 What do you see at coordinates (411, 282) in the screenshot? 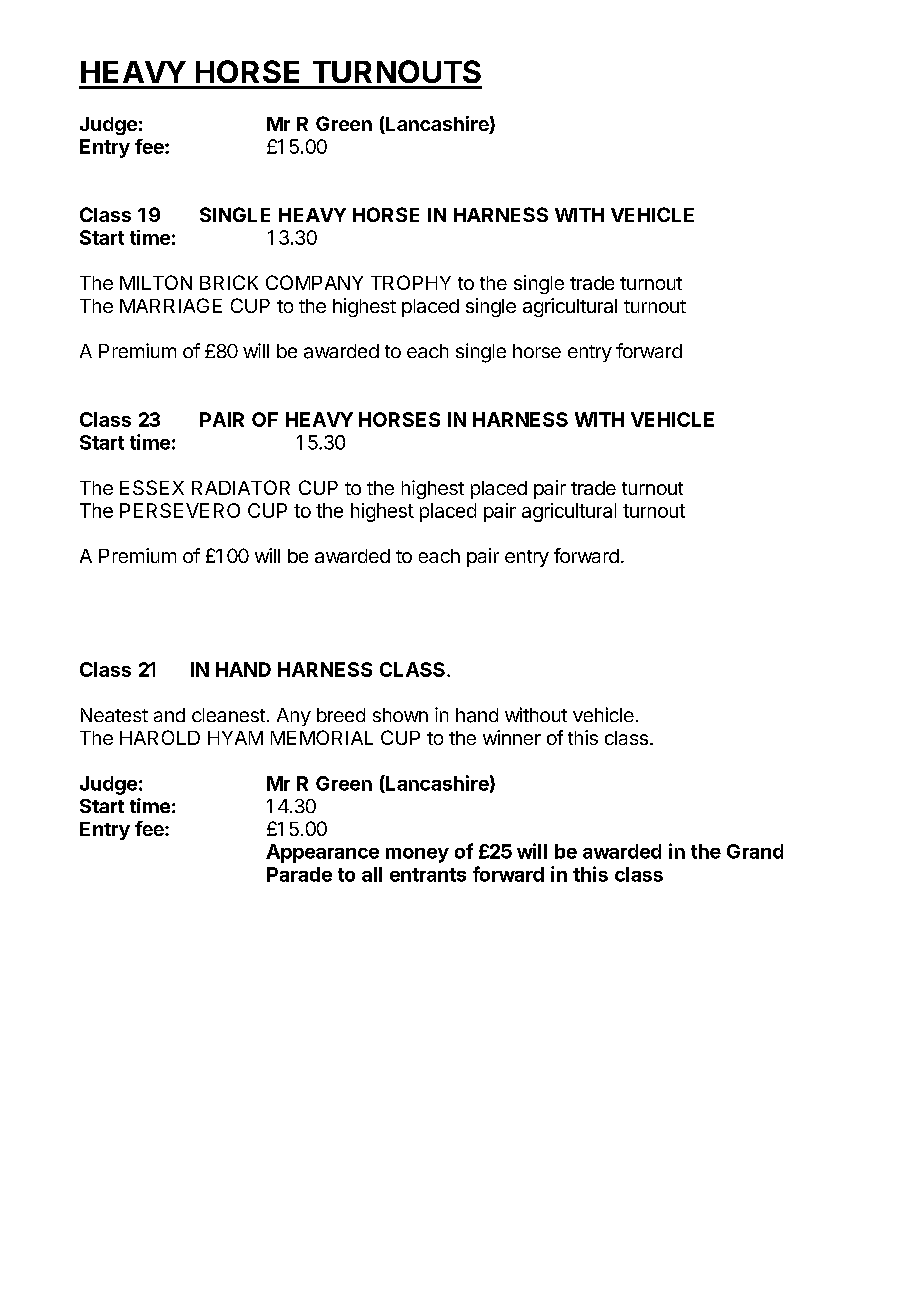
I see `TROPHY` at bounding box center [411, 282].
